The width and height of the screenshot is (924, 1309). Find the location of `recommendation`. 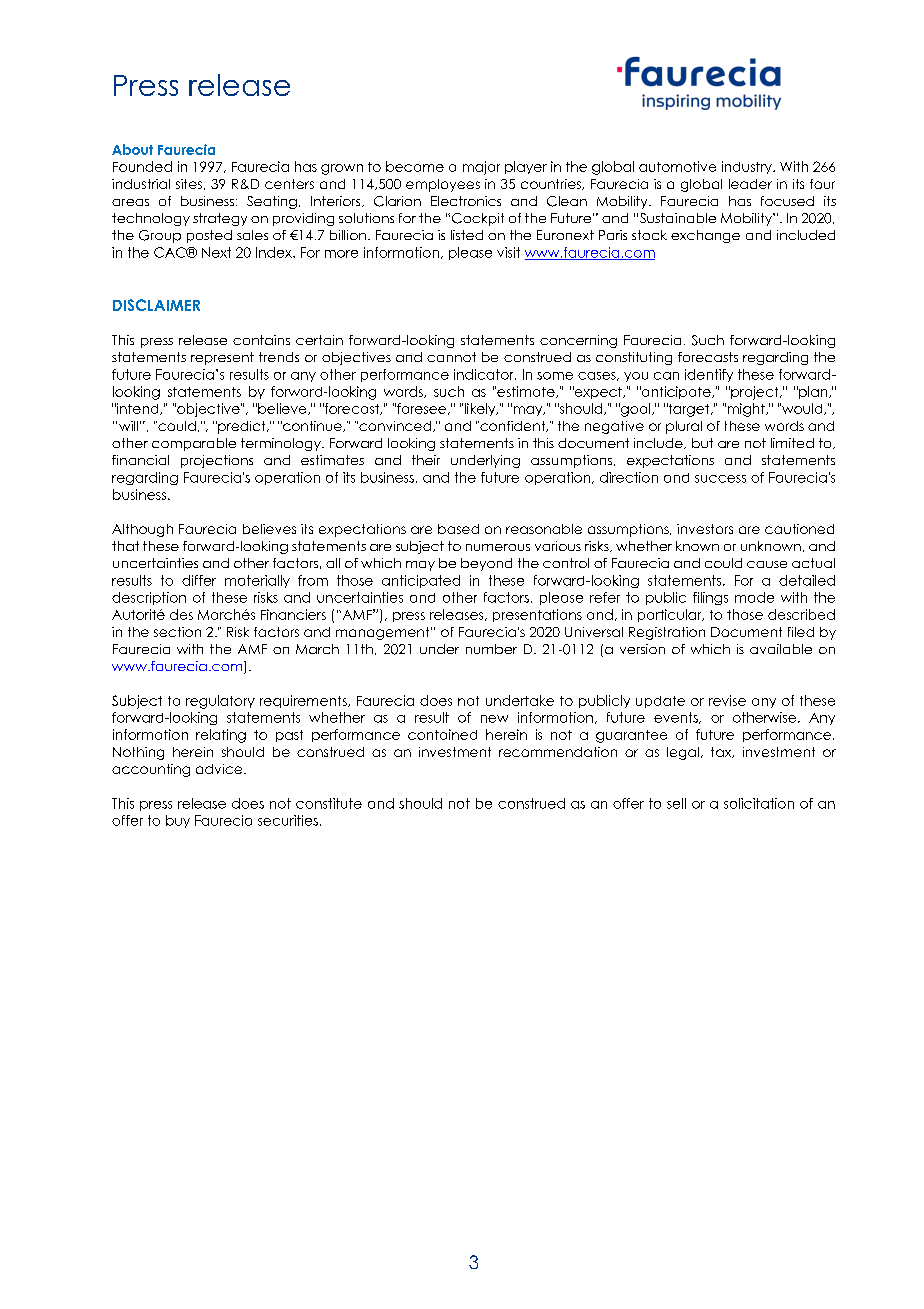

recommendation is located at coordinates (558, 752).
